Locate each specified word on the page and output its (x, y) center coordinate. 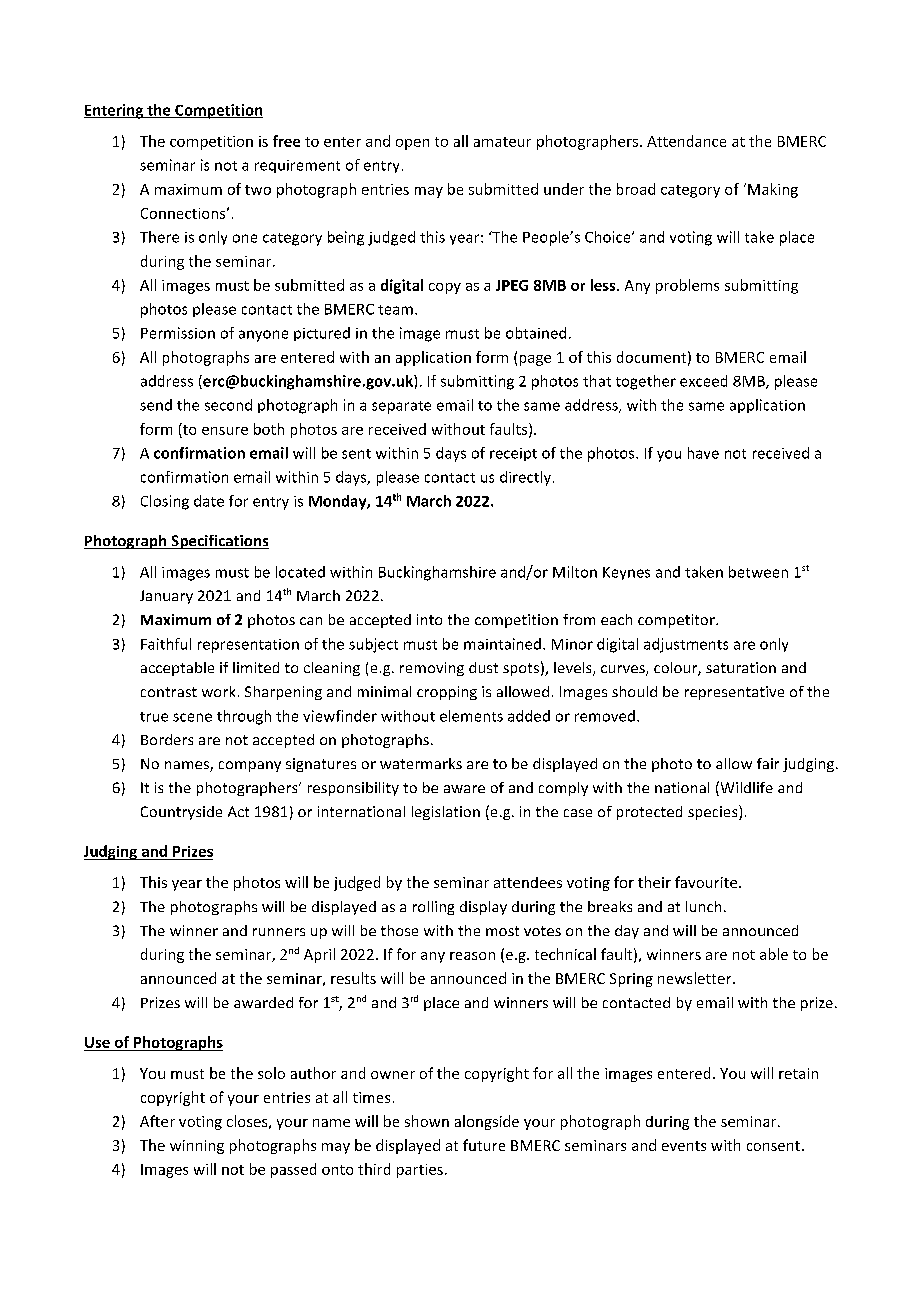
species (714, 812)
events (684, 1146)
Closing (165, 502)
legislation (446, 813)
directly (525, 478)
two (258, 190)
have (703, 453)
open (412, 144)
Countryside (181, 813)
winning (197, 1147)
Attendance (686, 141)
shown (427, 1121)
